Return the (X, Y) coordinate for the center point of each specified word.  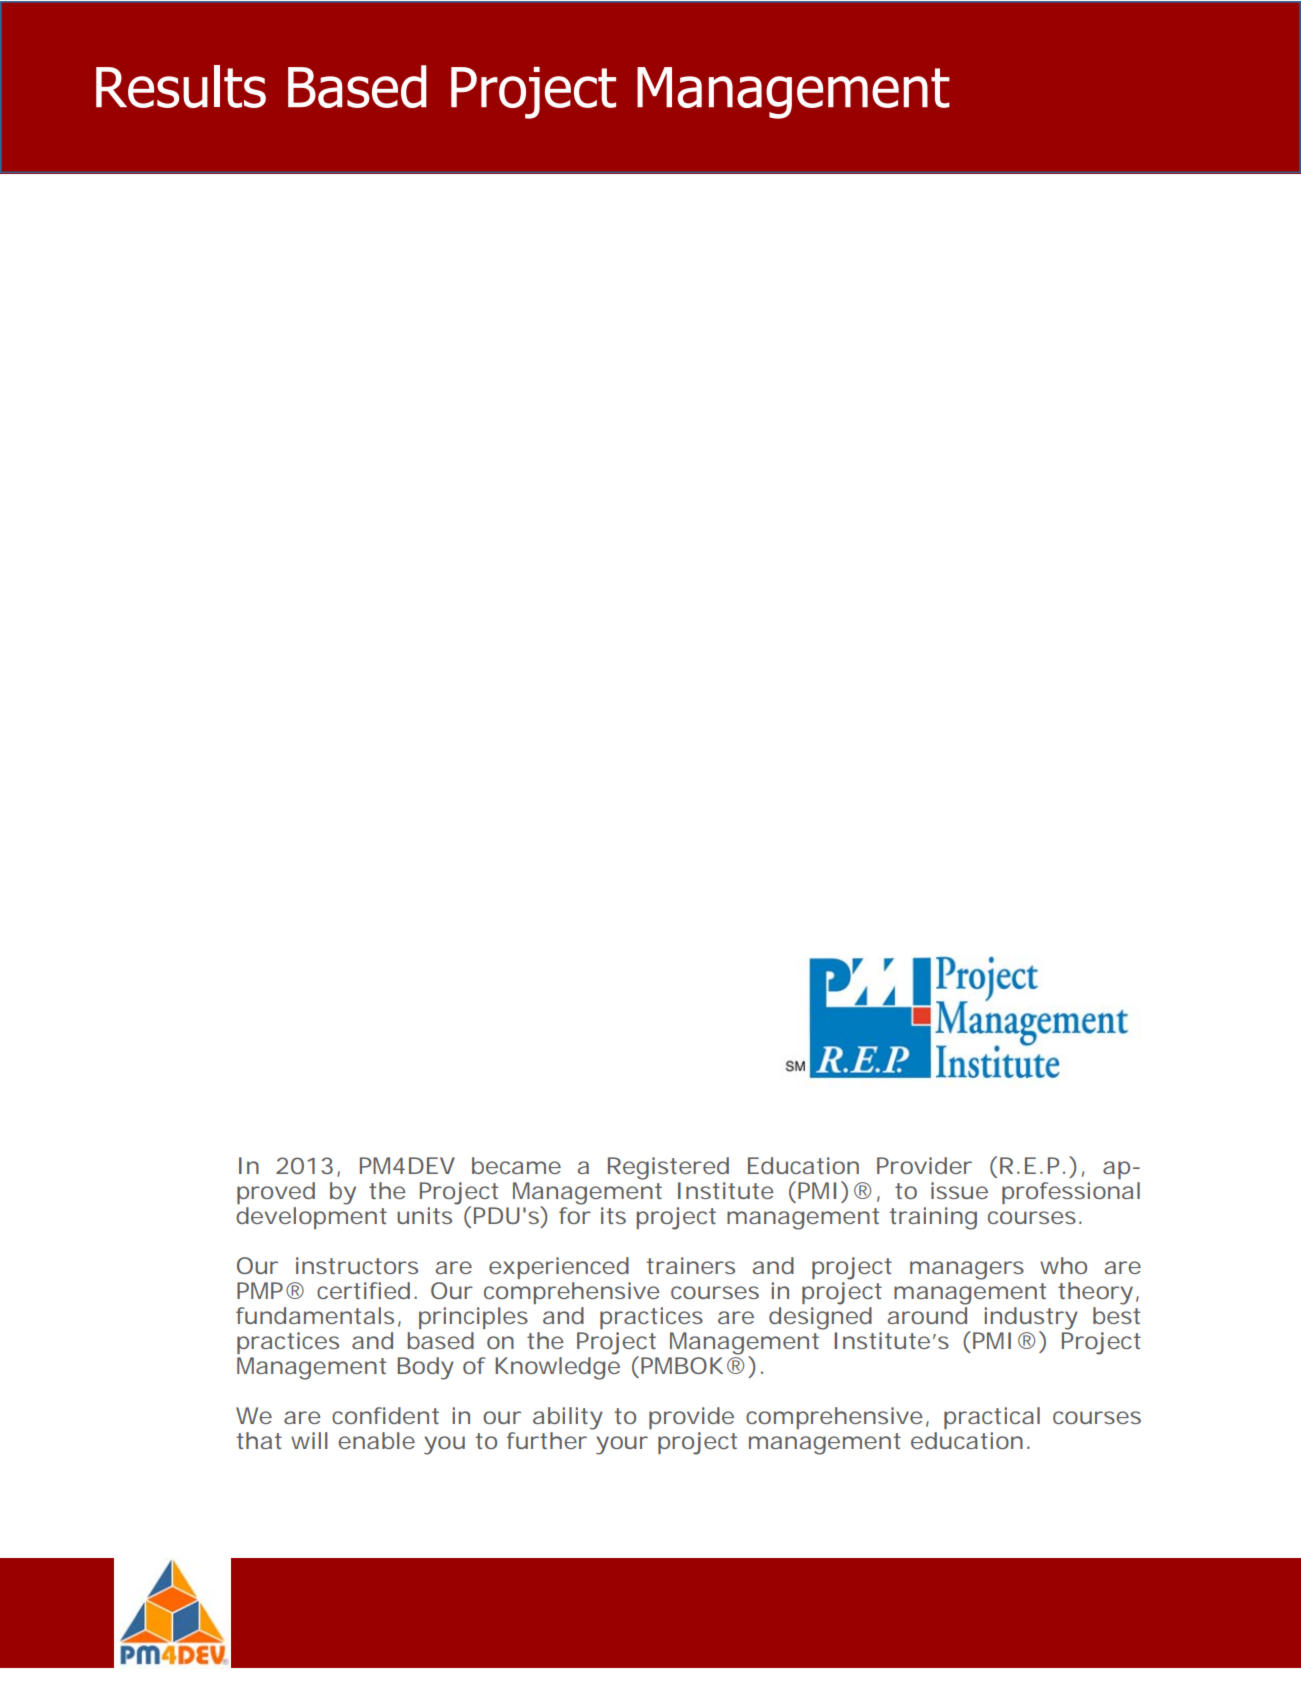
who (1063, 1265)
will (309, 1440)
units (424, 1215)
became (516, 1165)
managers (967, 1270)
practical (992, 1418)
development (311, 1216)
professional (1071, 1193)
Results (181, 86)
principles (473, 1318)
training (933, 1218)
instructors (357, 1265)
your (622, 1445)
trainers (690, 1265)
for (575, 1214)
